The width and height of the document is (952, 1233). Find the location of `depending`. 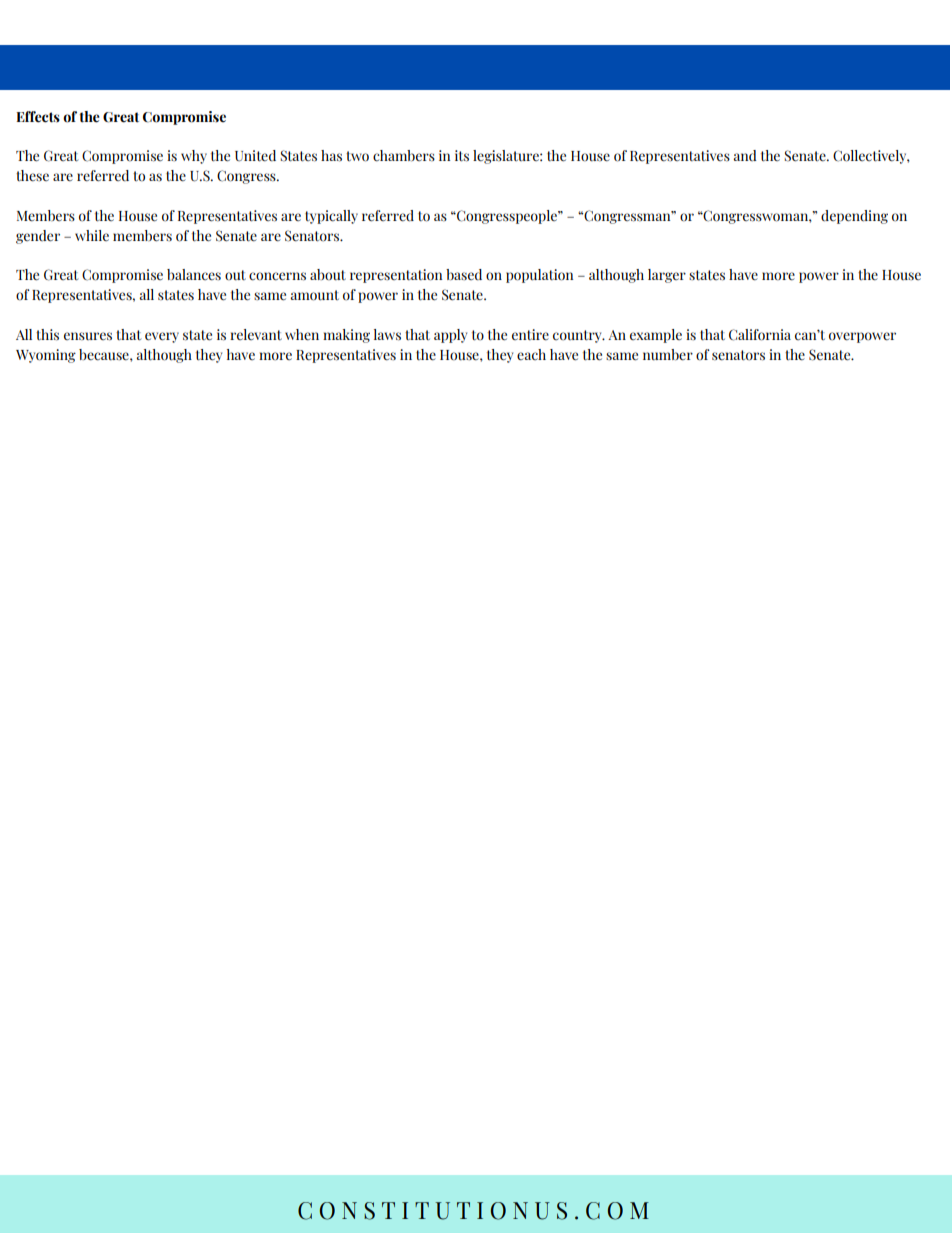

depending is located at coordinates (854, 217).
